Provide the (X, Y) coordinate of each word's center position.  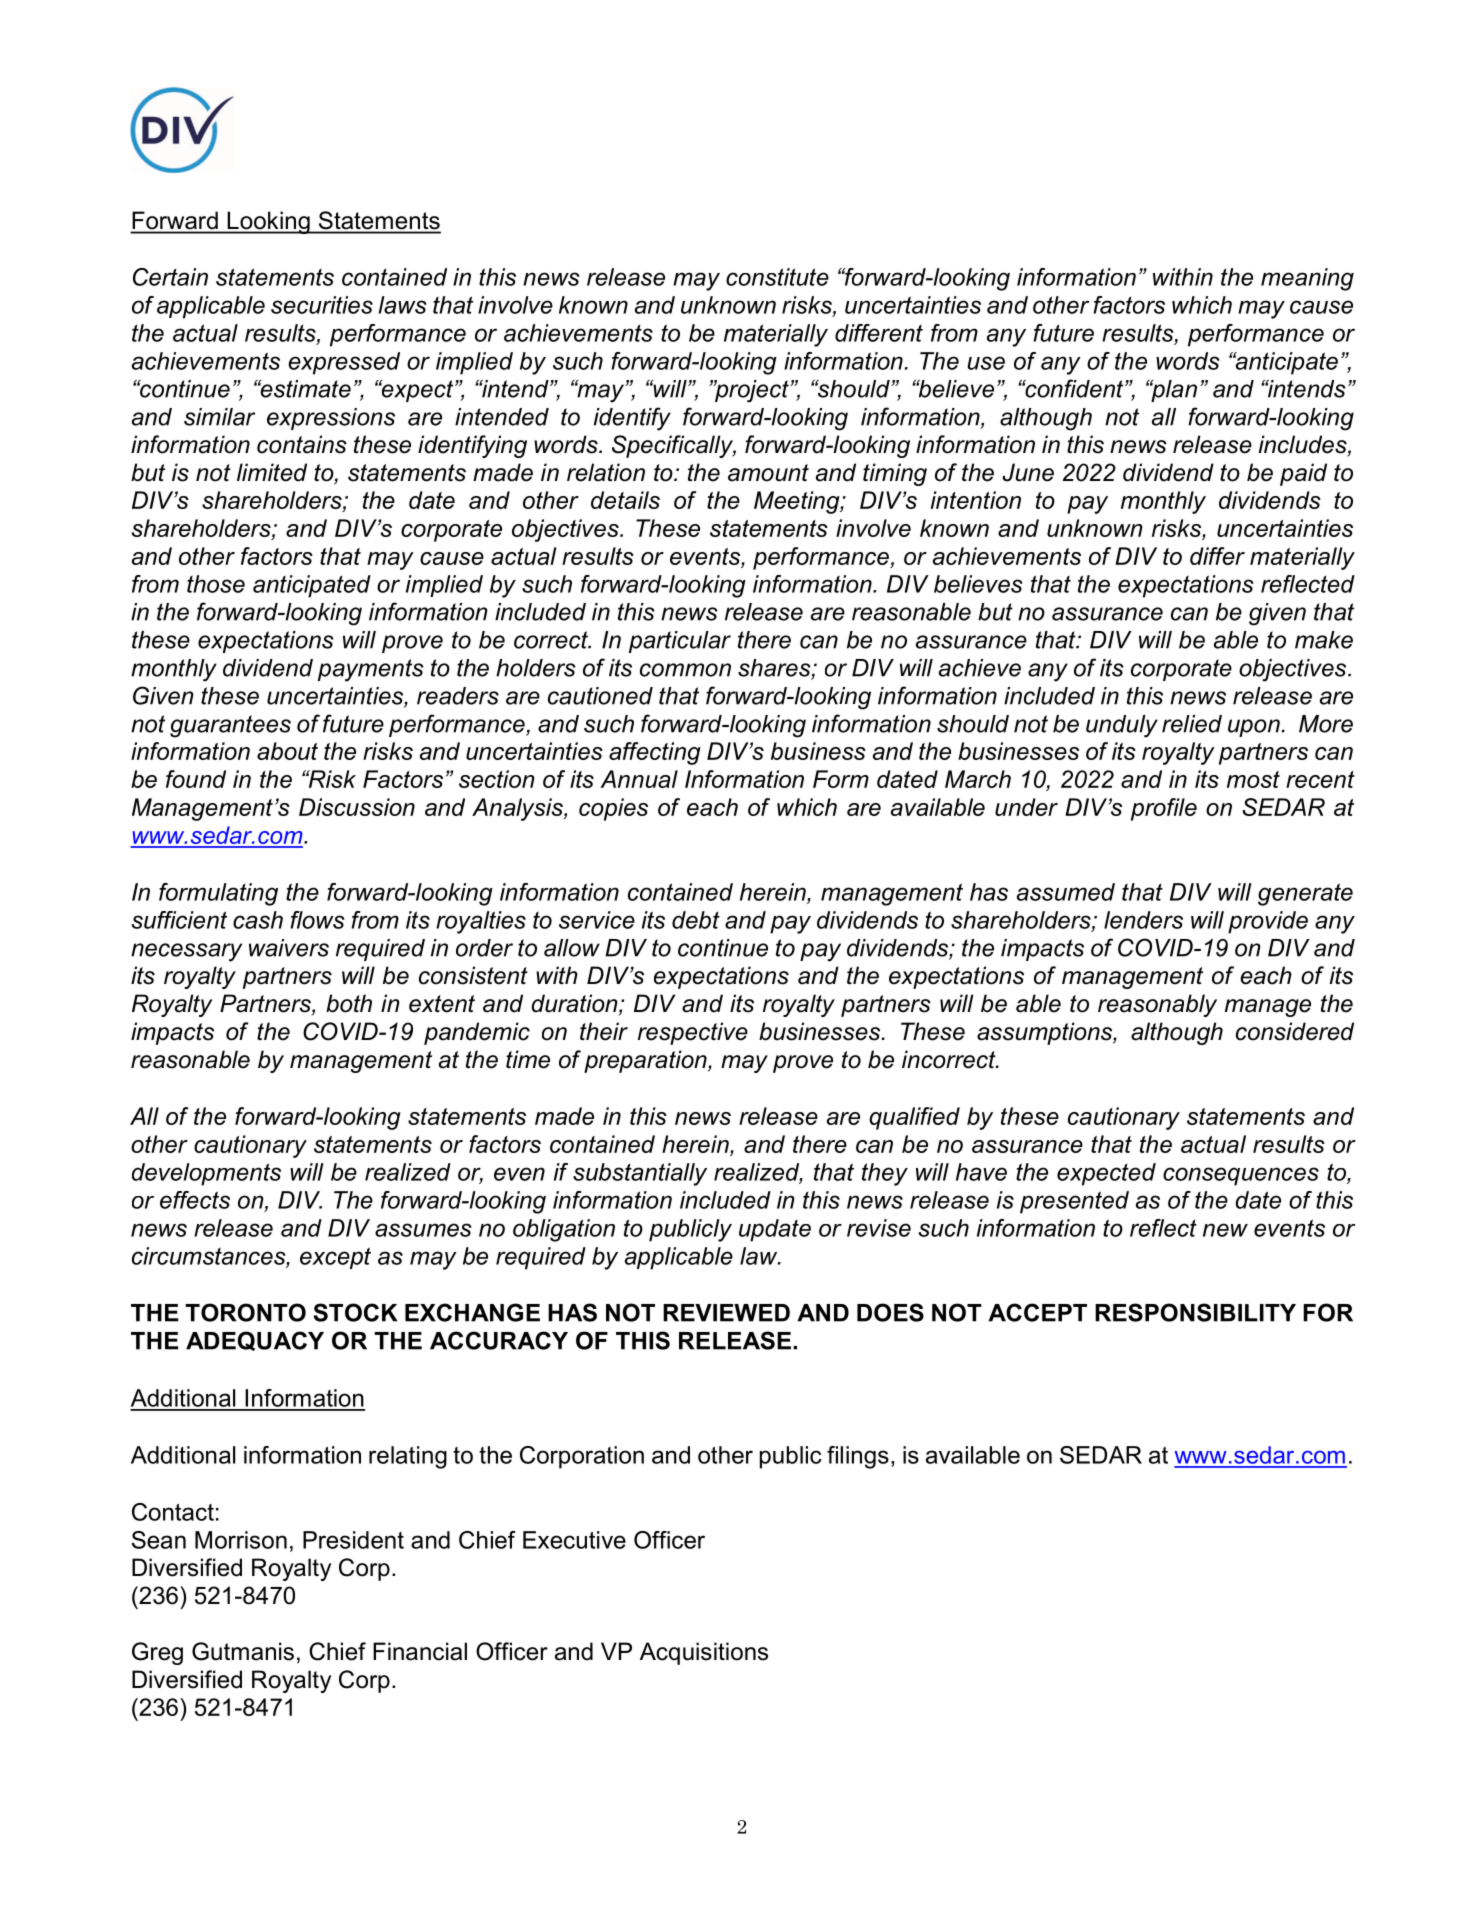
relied (1192, 724)
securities (322, 305)
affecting (655, 753)
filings (858, 1457)
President (353, 1540)
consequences (1241, 1176)
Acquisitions (704, 1653)
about (287, 751)
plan (1173, 391)
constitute (777, 277)
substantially (640, 1174)
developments (206, 1174)
